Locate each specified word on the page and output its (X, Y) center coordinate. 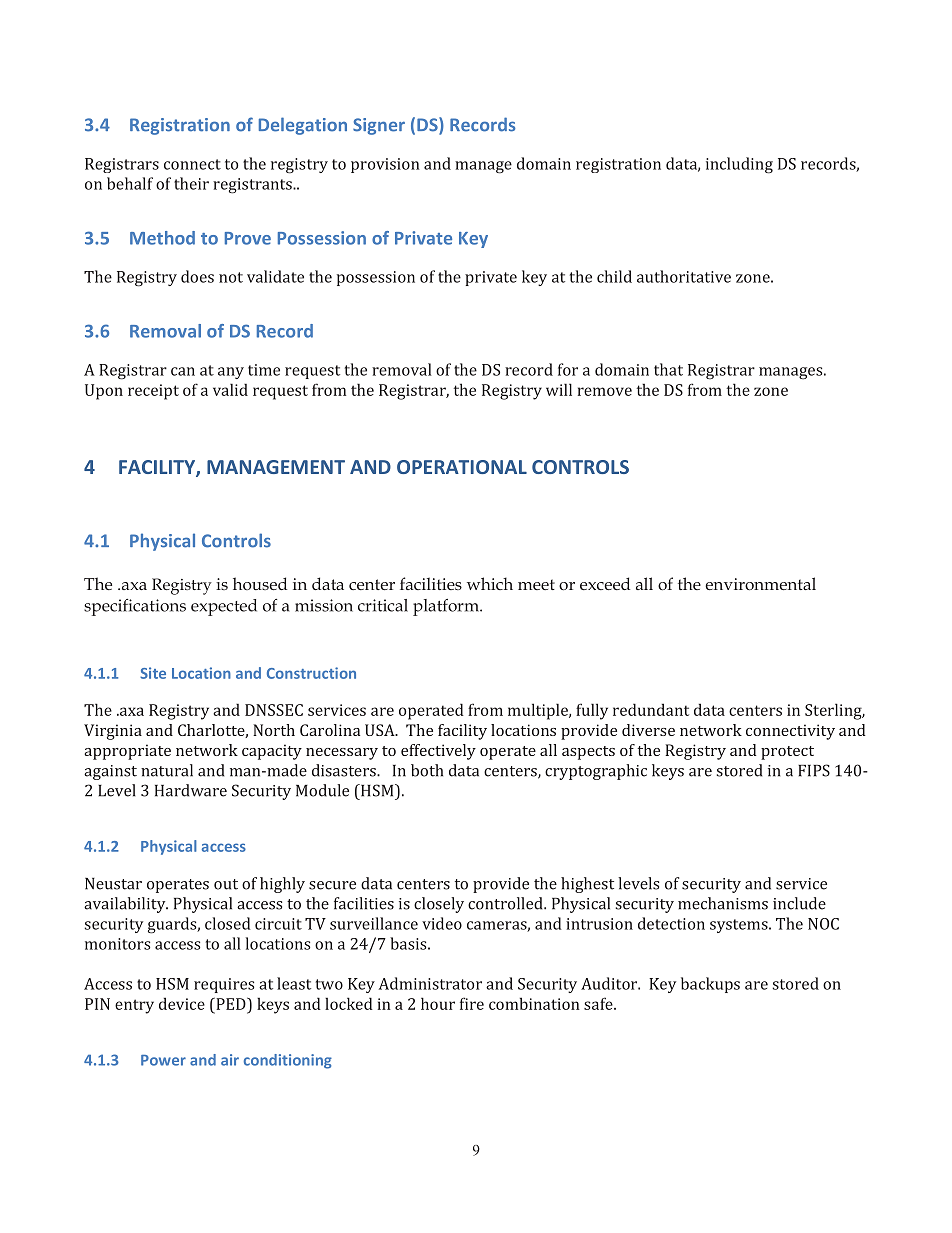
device (182, 1003)
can (183, 371)
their (191, 183)
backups (710, 985)
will (559, 389)
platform (447, 607)
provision (385, 165)
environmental (760, 583)
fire (472, 1003)
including (739, 165)
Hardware (191, 790)
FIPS (814, 770)
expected (224, 607)
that (668, 369)
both (427, 770)
